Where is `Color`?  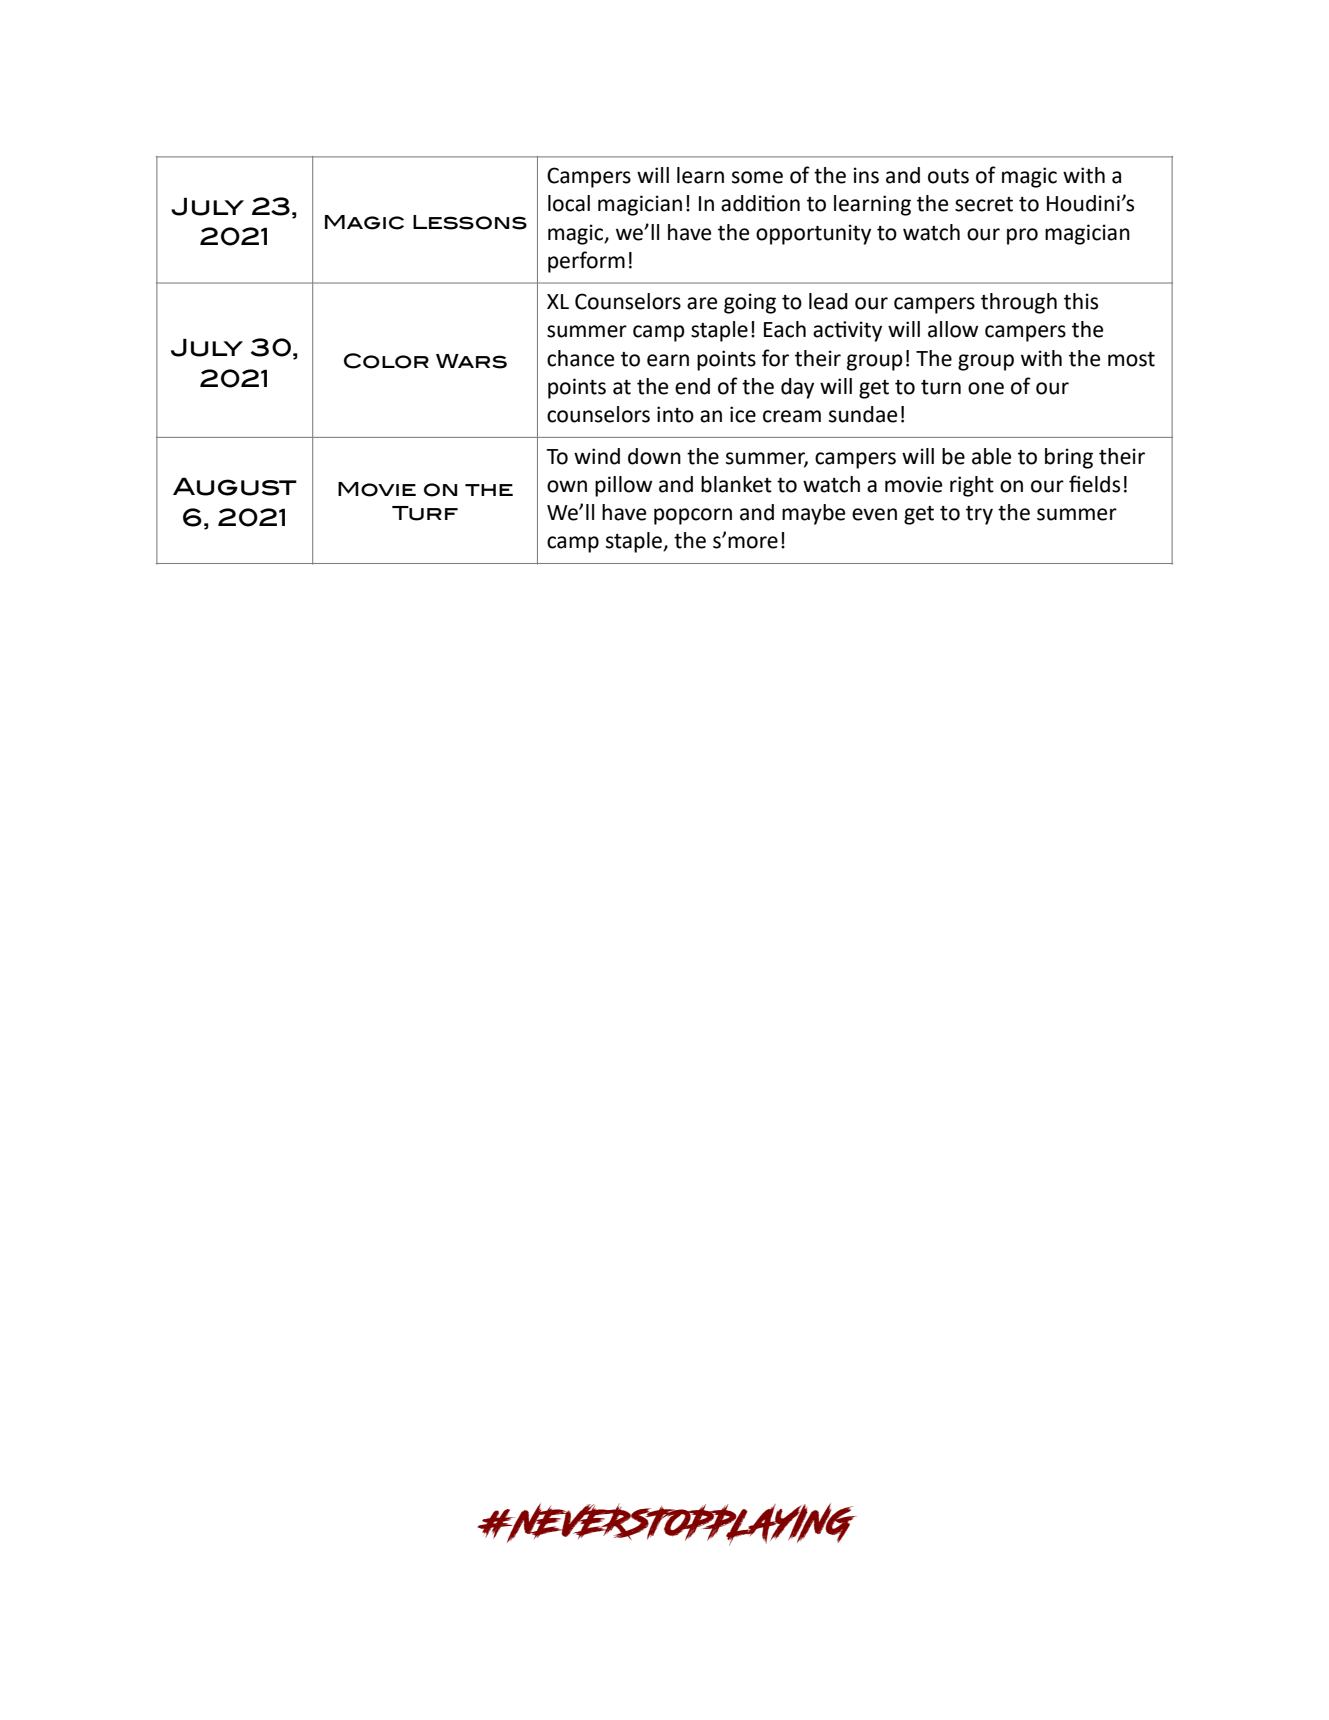
Color is located at coordinates (386, 361).
